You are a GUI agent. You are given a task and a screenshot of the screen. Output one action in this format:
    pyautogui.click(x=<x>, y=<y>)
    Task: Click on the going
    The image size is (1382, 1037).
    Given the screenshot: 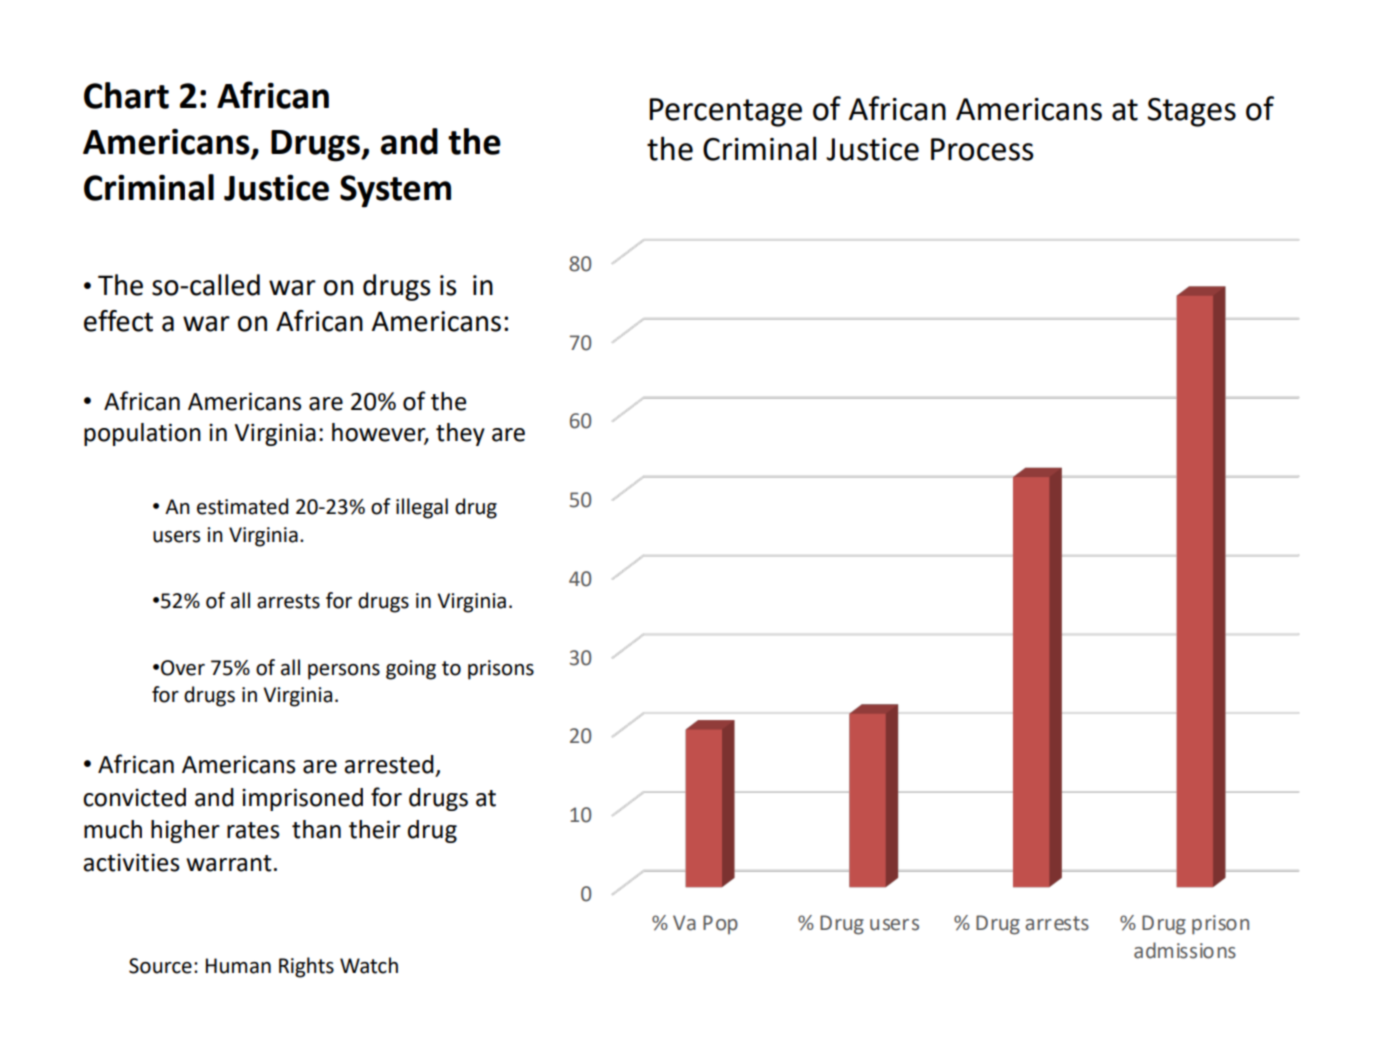 What is the action you would take?
    pyautogui.click(x=411, y=670)
